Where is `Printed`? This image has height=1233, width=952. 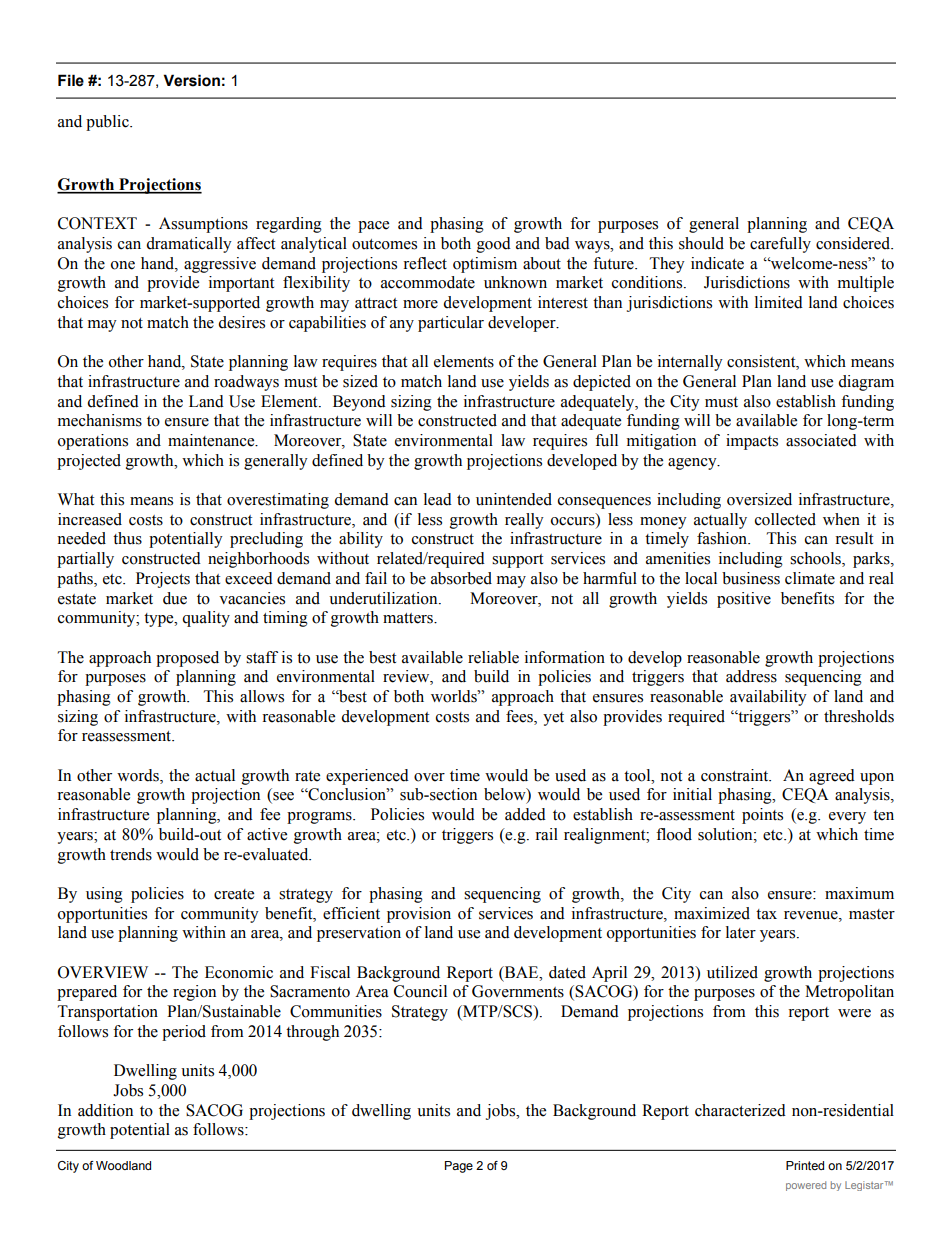 Printed is located at coordinates (805, 1165).
